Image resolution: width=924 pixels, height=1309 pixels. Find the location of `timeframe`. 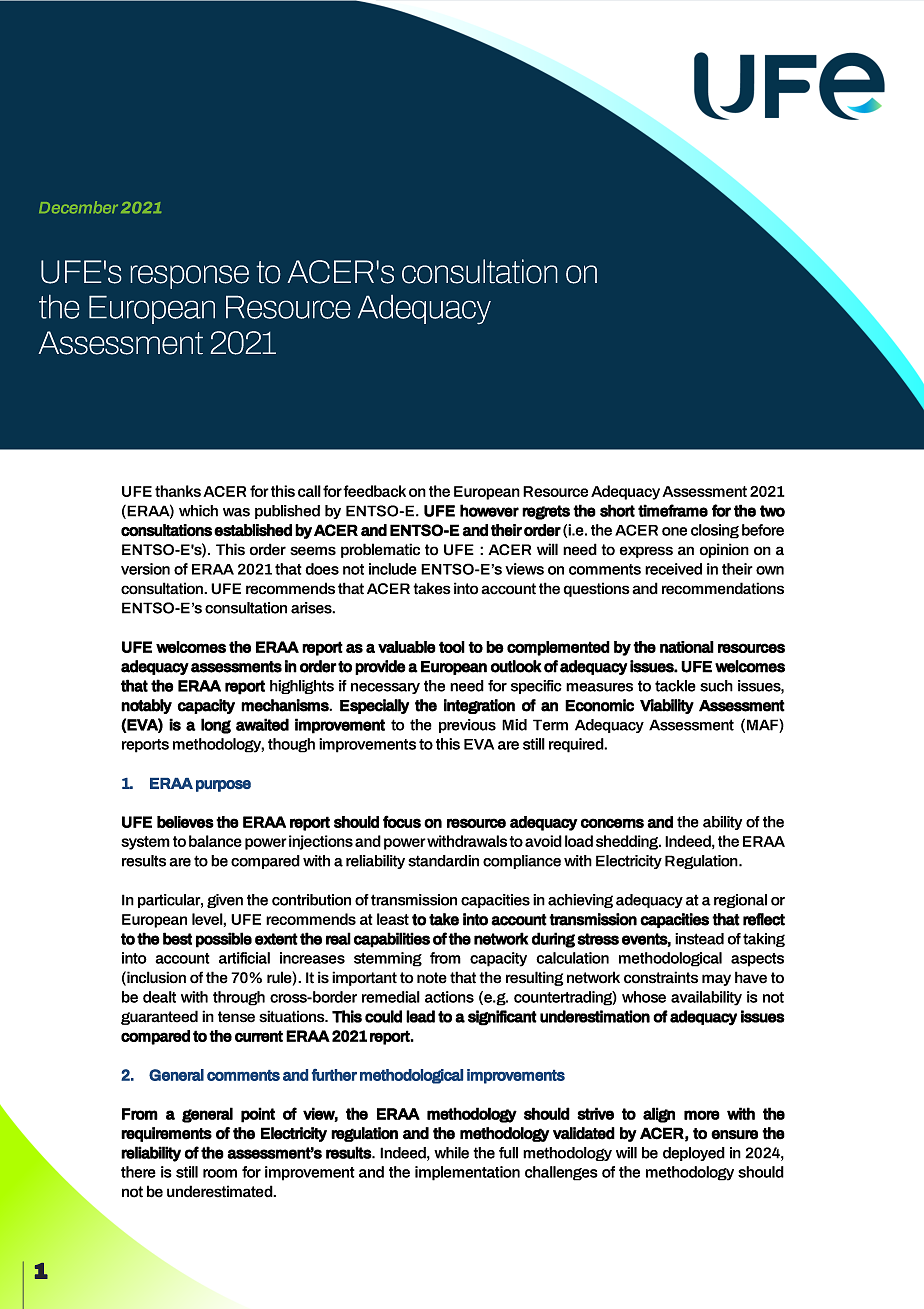

timeframe is located at coordinates (673, 510).
